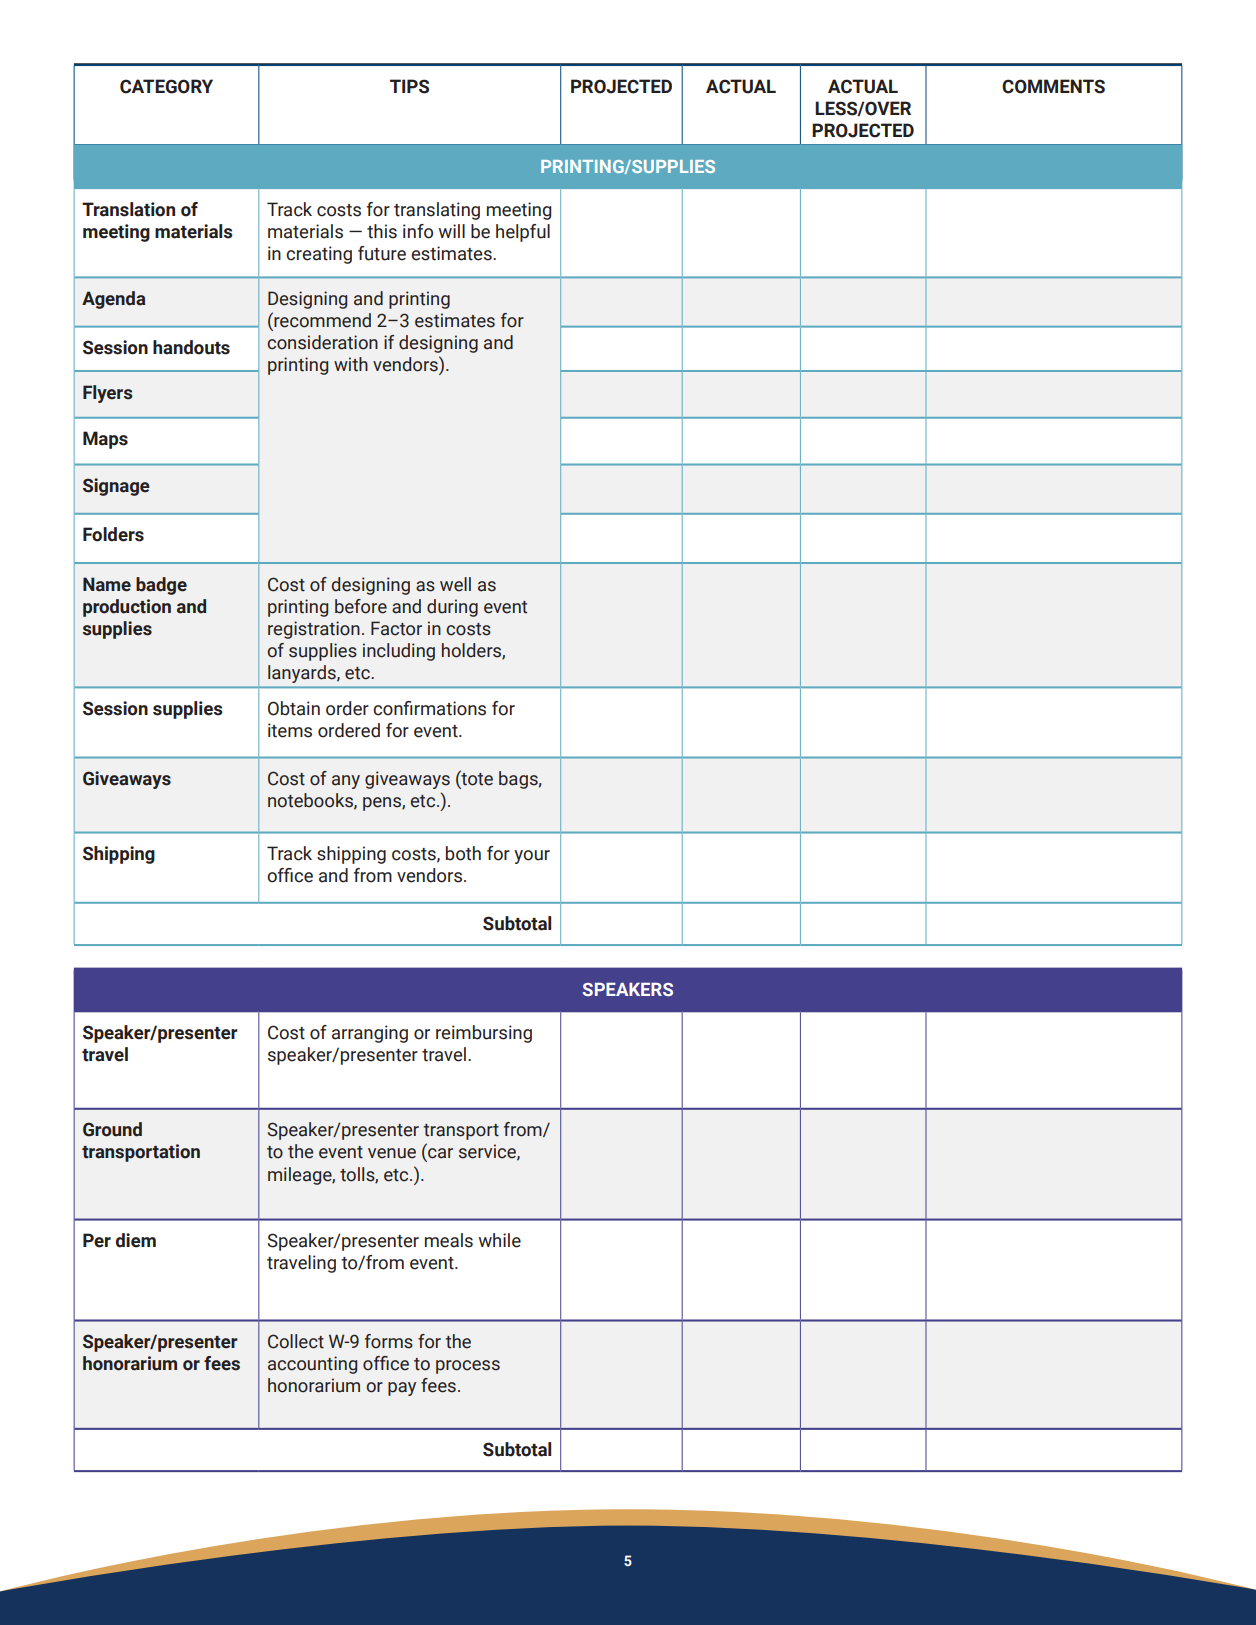 The image size is (1256, 1625). Describe the element at coordinates (468, 1367) in the page. I see `process` at that location.
